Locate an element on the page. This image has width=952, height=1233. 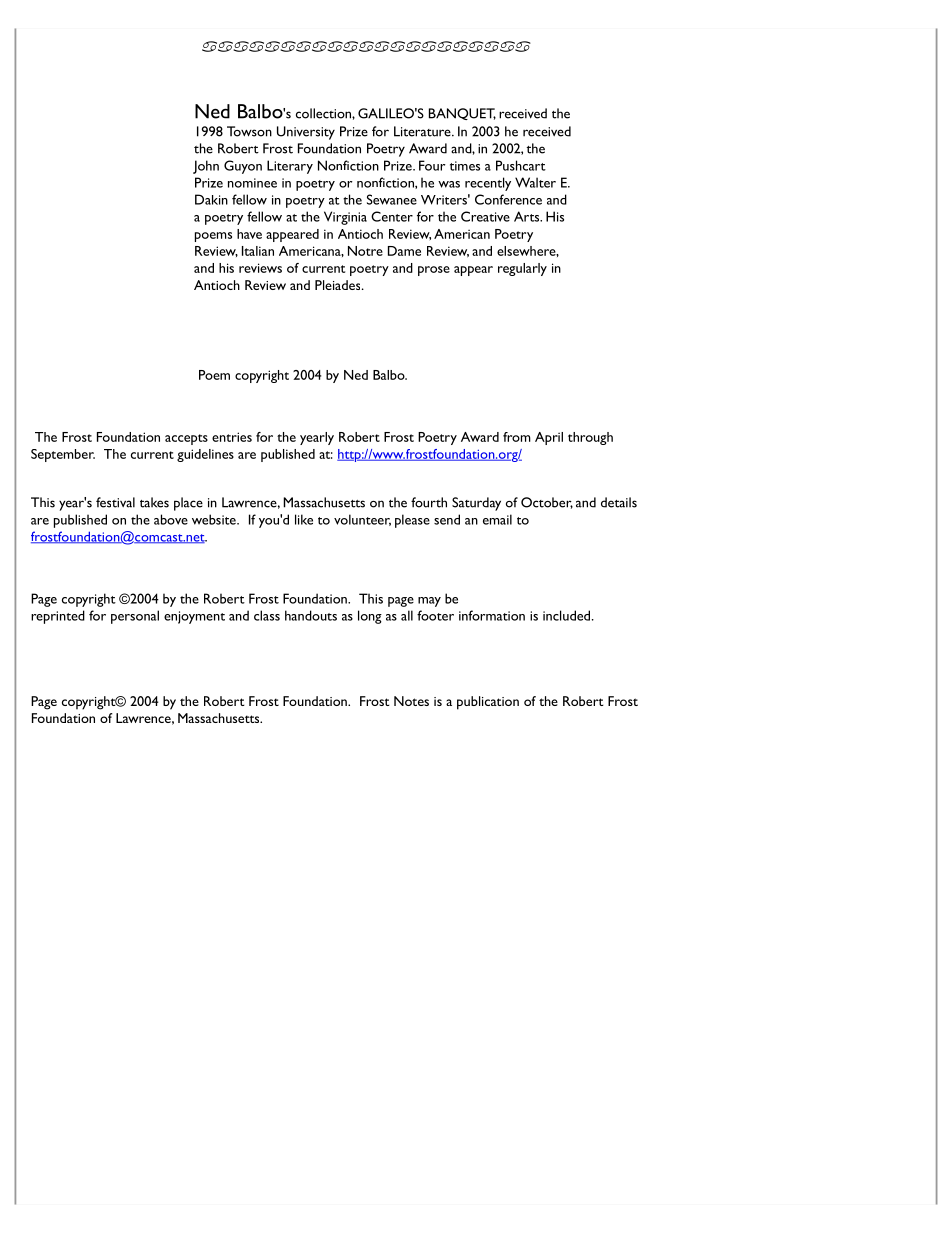
included is located at coordinates (568, 615).
